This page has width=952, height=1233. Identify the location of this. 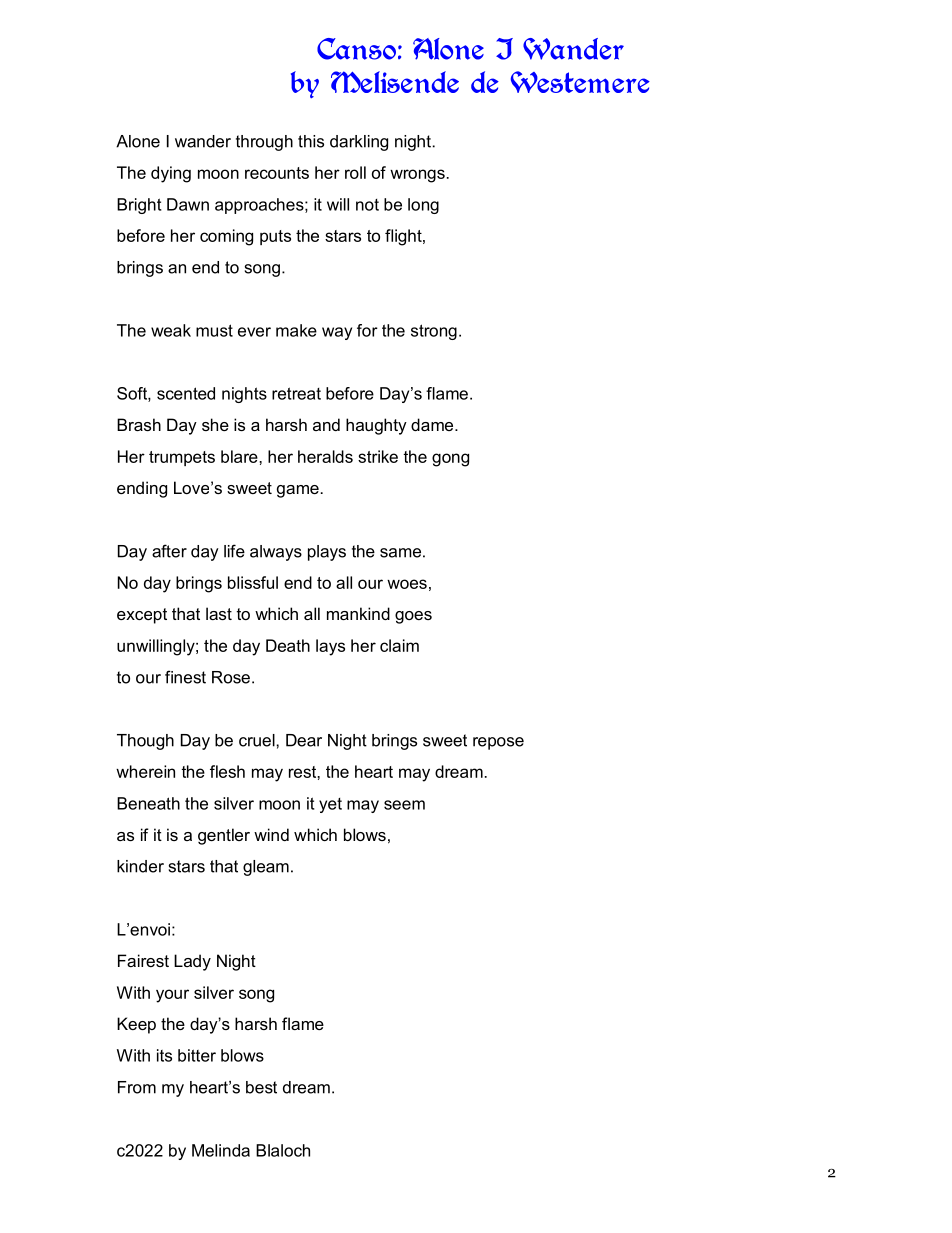
(311, 141).
